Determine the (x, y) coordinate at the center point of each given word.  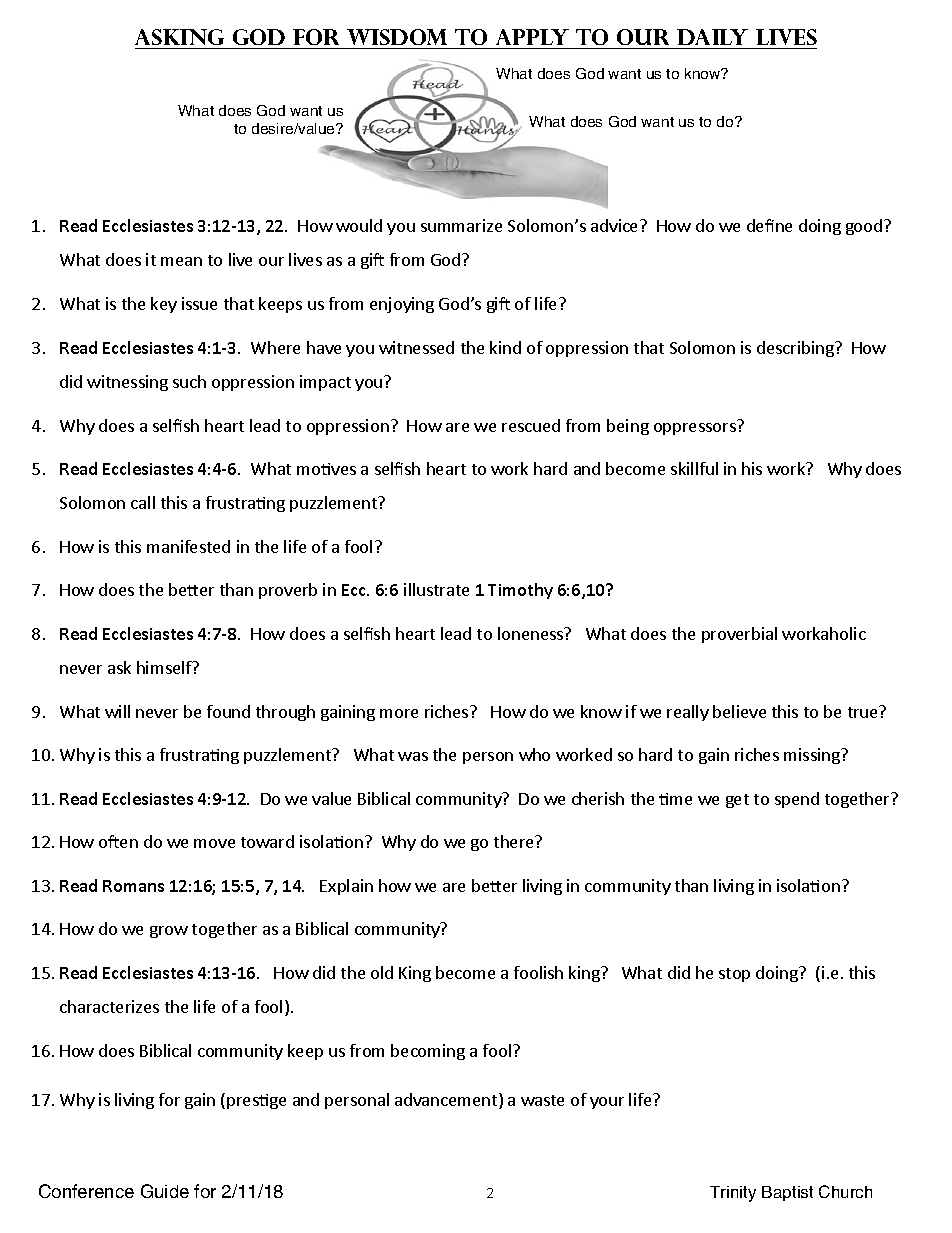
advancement (447, 1101)
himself (165, 667)
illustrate (436, 589)
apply (532, 37)
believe (739, 711)
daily (712, 37)
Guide (165, 1191)
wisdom (397, 37)
